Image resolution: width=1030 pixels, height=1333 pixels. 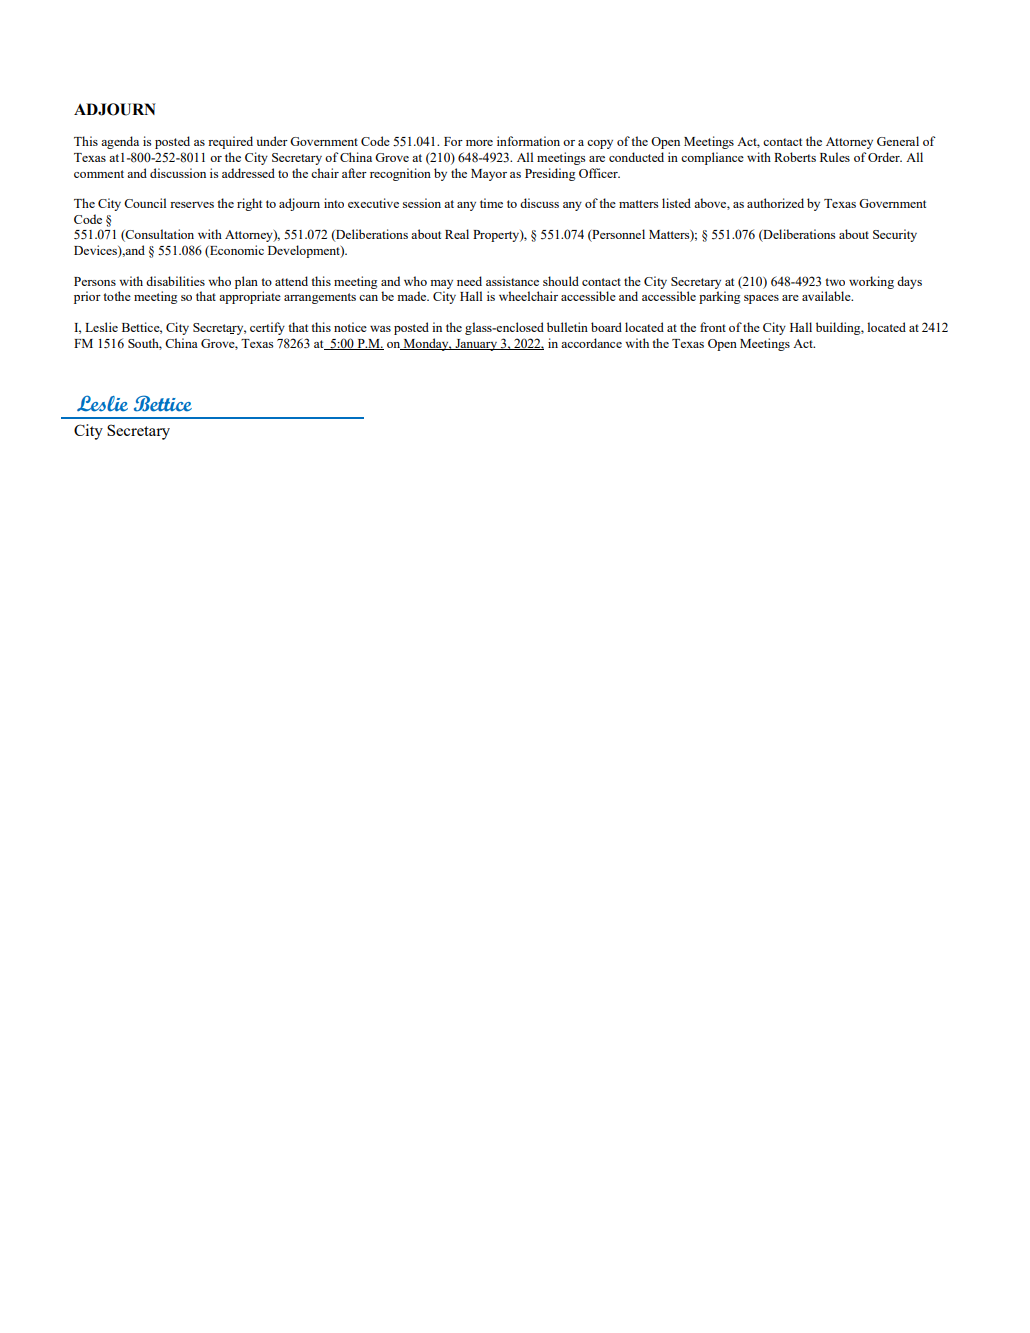 I want to click on authorized, so click(x=775, y=203).
